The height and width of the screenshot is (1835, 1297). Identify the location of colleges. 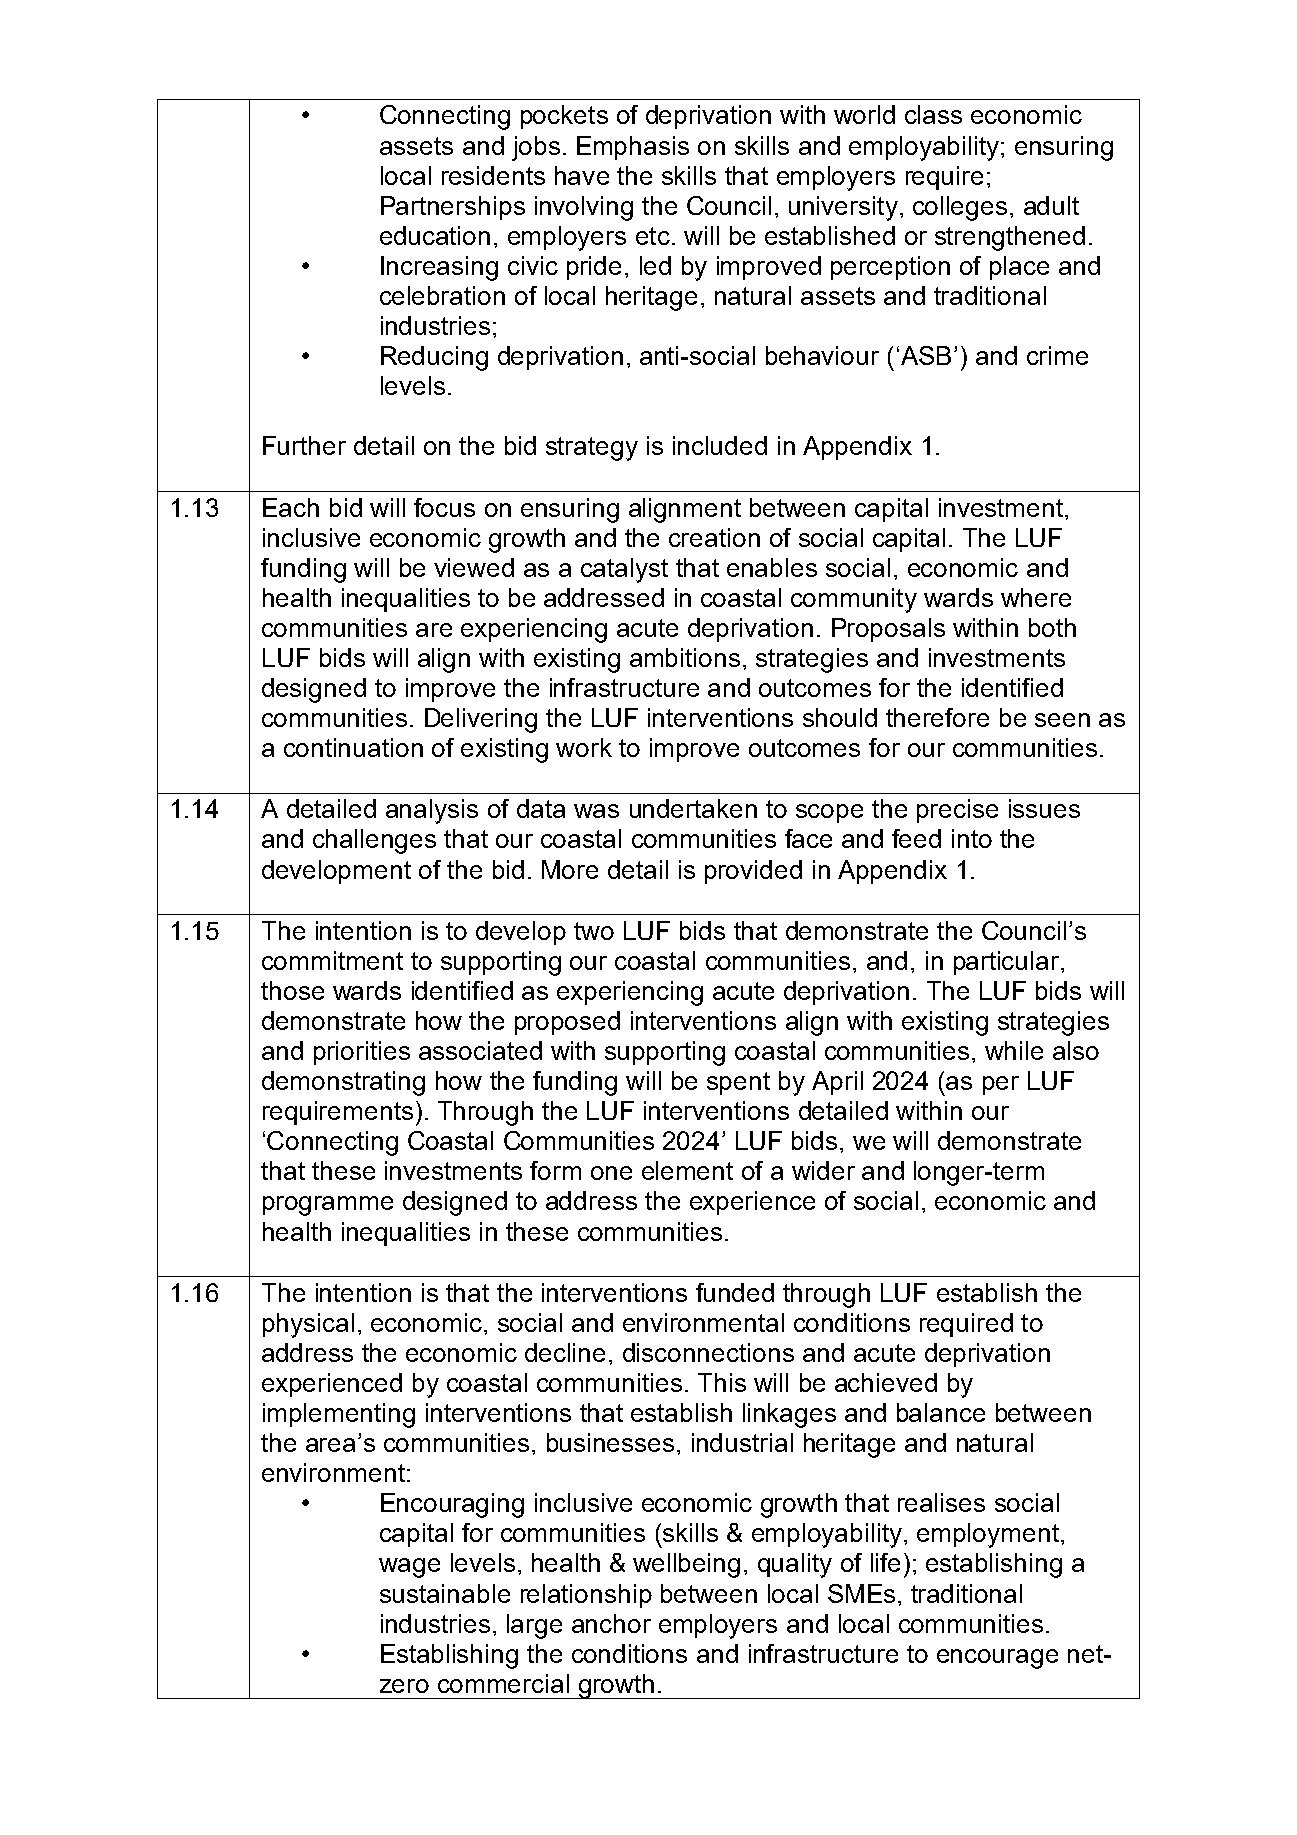
(960, 208).
